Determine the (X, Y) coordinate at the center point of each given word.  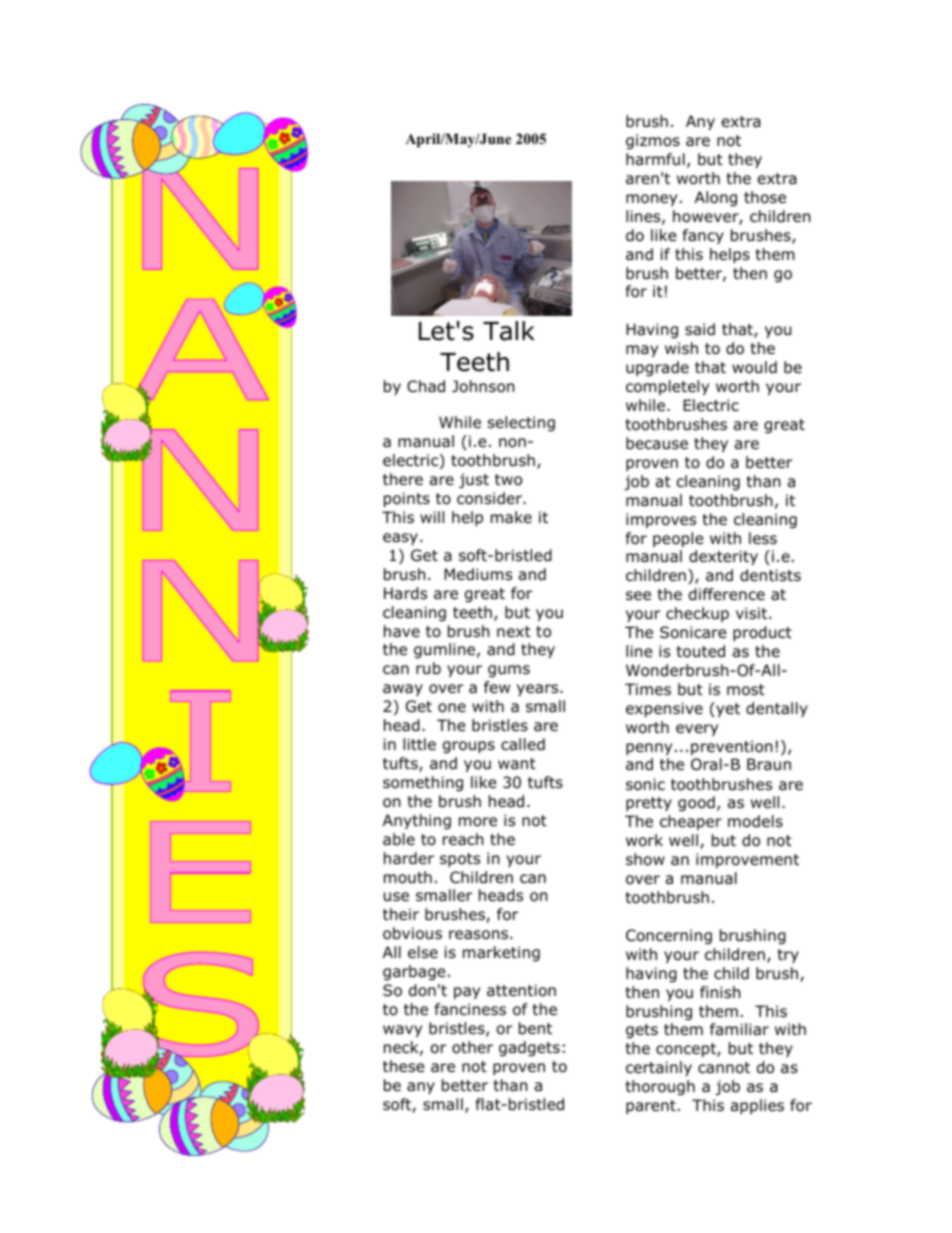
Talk (509, 331)
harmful (655, 159)
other (472, 1047)
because (657, 443)
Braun (769, 764)
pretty (649, 804)
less (763, 538)
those (765, 197)
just (474, 480)
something (423, 783)
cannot (724, 1068)
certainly (659, 1068)
